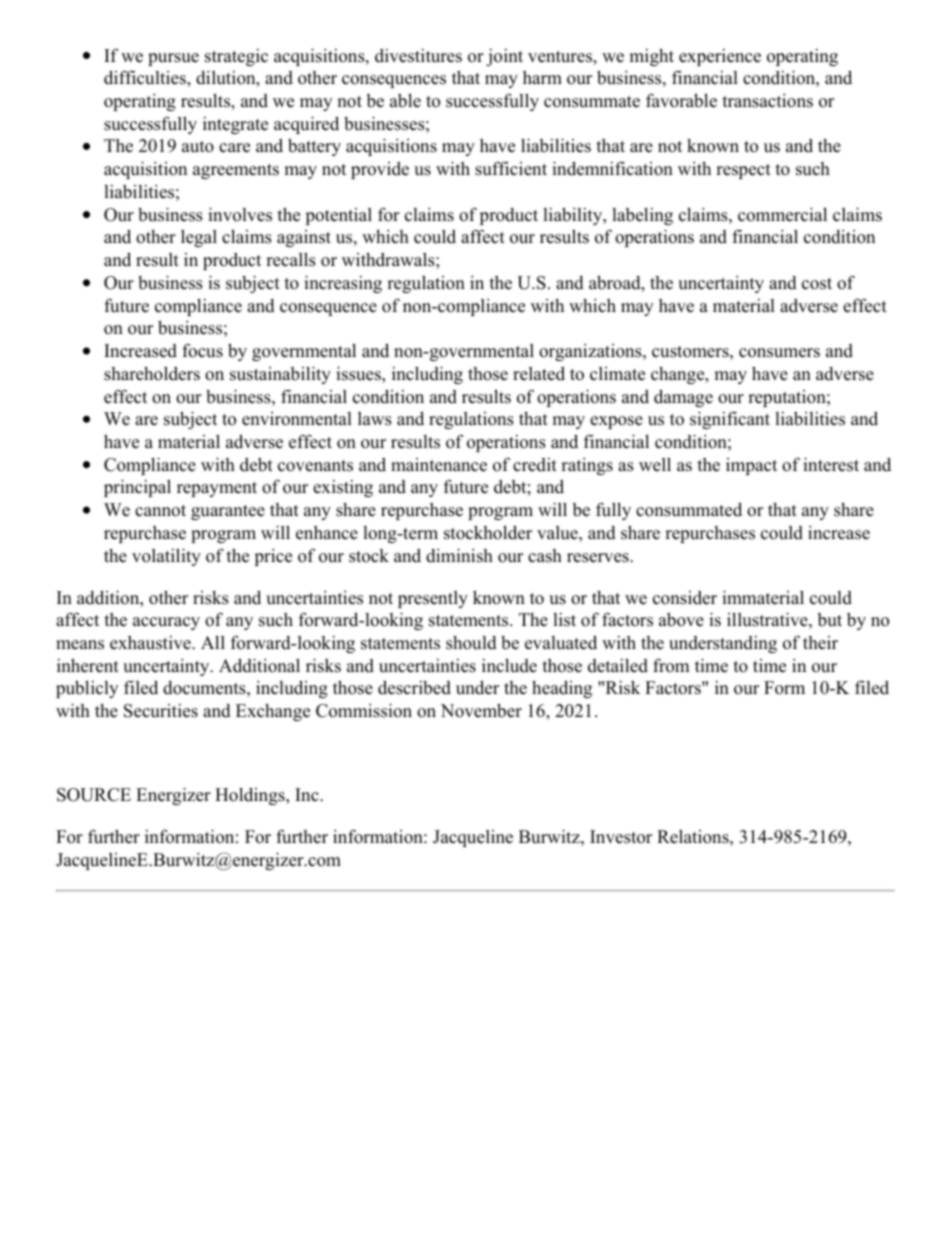  What do you see at coordinates (94, 795) in the image?
I see `SOURCE` at bounding box center [94, 795].
